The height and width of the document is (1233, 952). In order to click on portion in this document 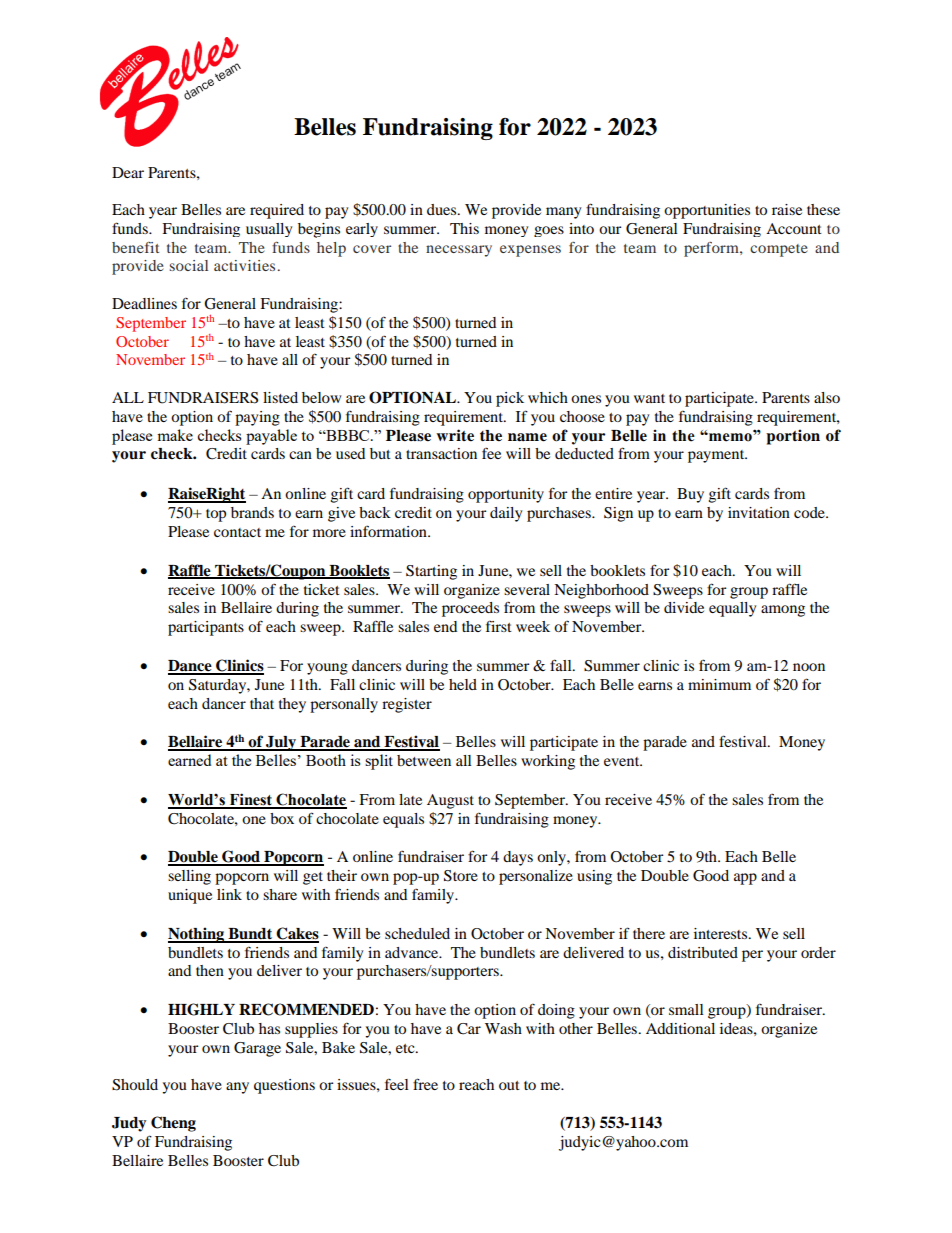, I will do `click(793, 437)`.
